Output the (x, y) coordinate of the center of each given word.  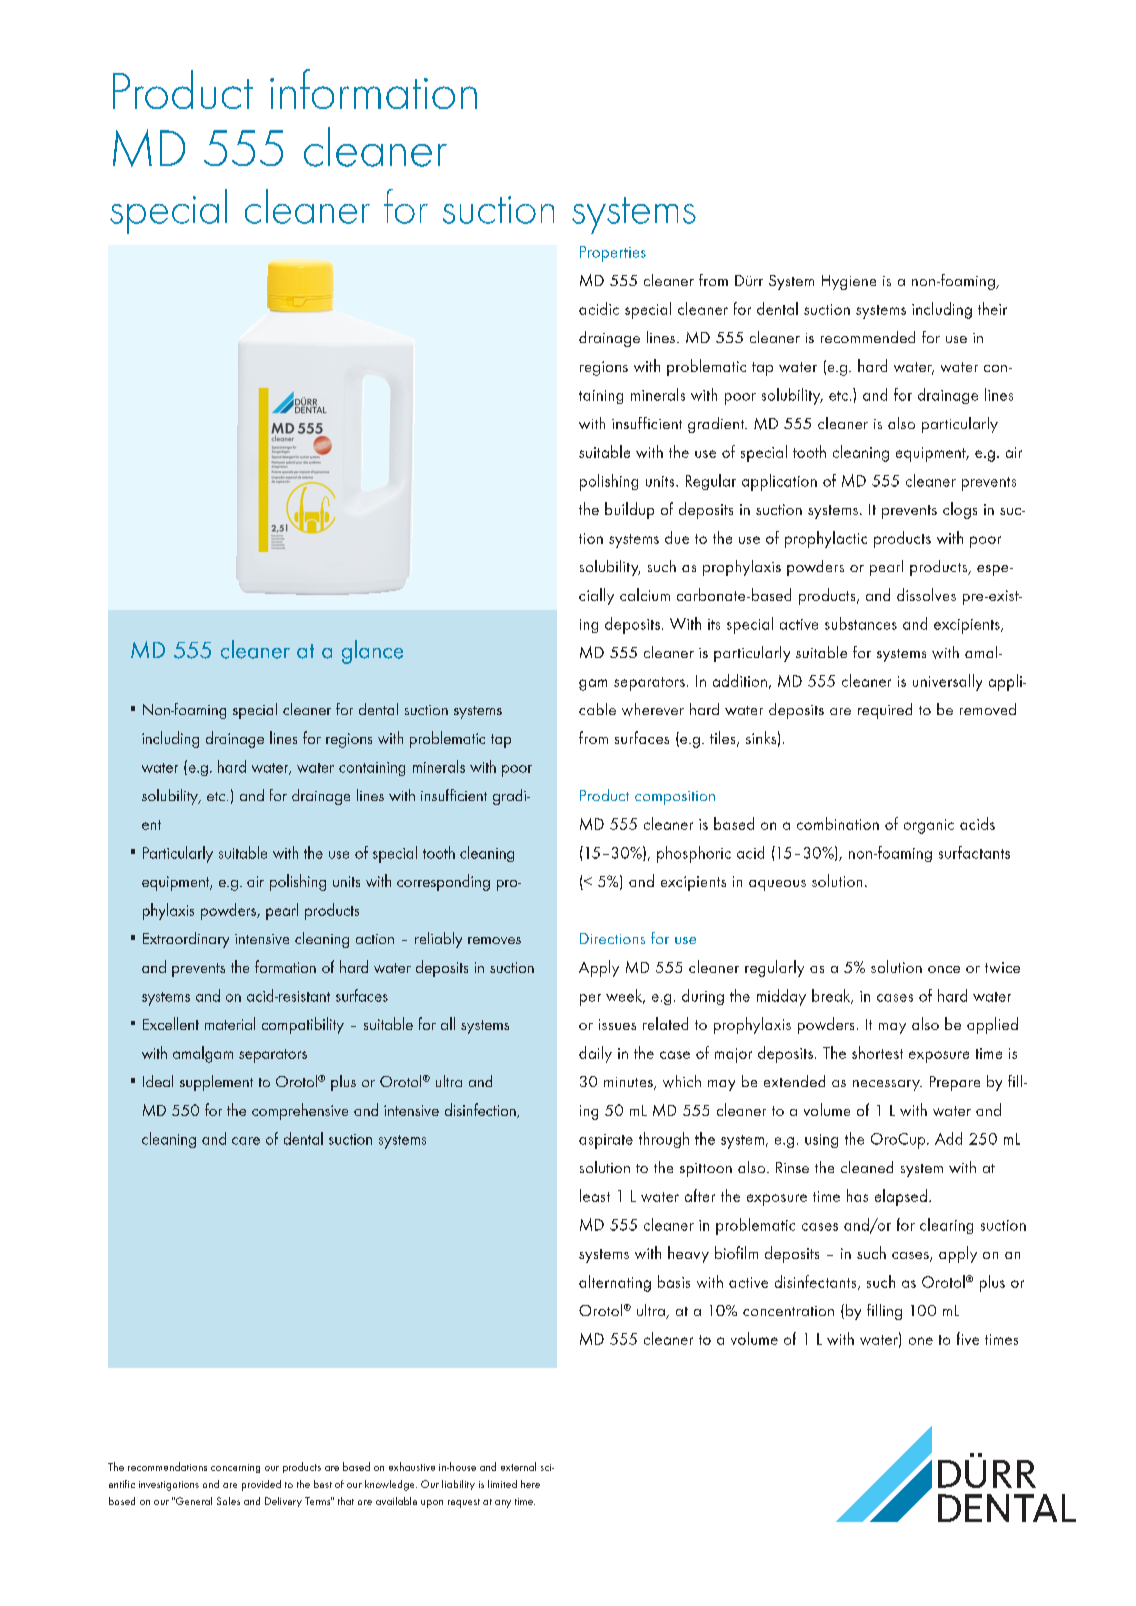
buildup (629, 510)
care (246, 1141)
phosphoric (694, 854)
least (595, 1195)
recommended (868, 337)
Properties (613, 254)
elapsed (901, 1197)
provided (261, 1485)
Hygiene (849, 282)
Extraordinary (186, 940)
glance (372, 652)
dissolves (926, 594)
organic (929, 826)
